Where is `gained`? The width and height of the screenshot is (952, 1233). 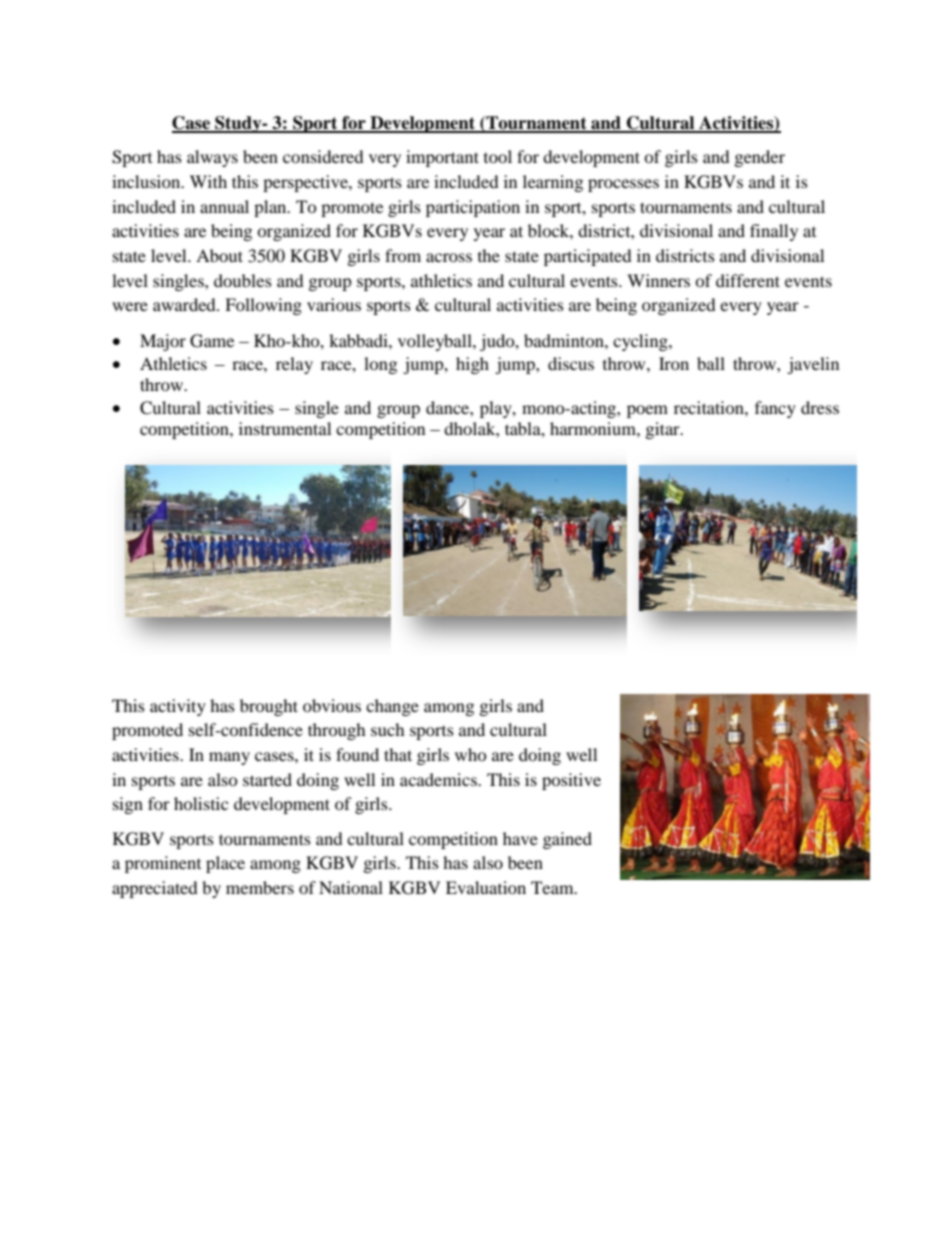 gained is located at coordinates (567, 840).
